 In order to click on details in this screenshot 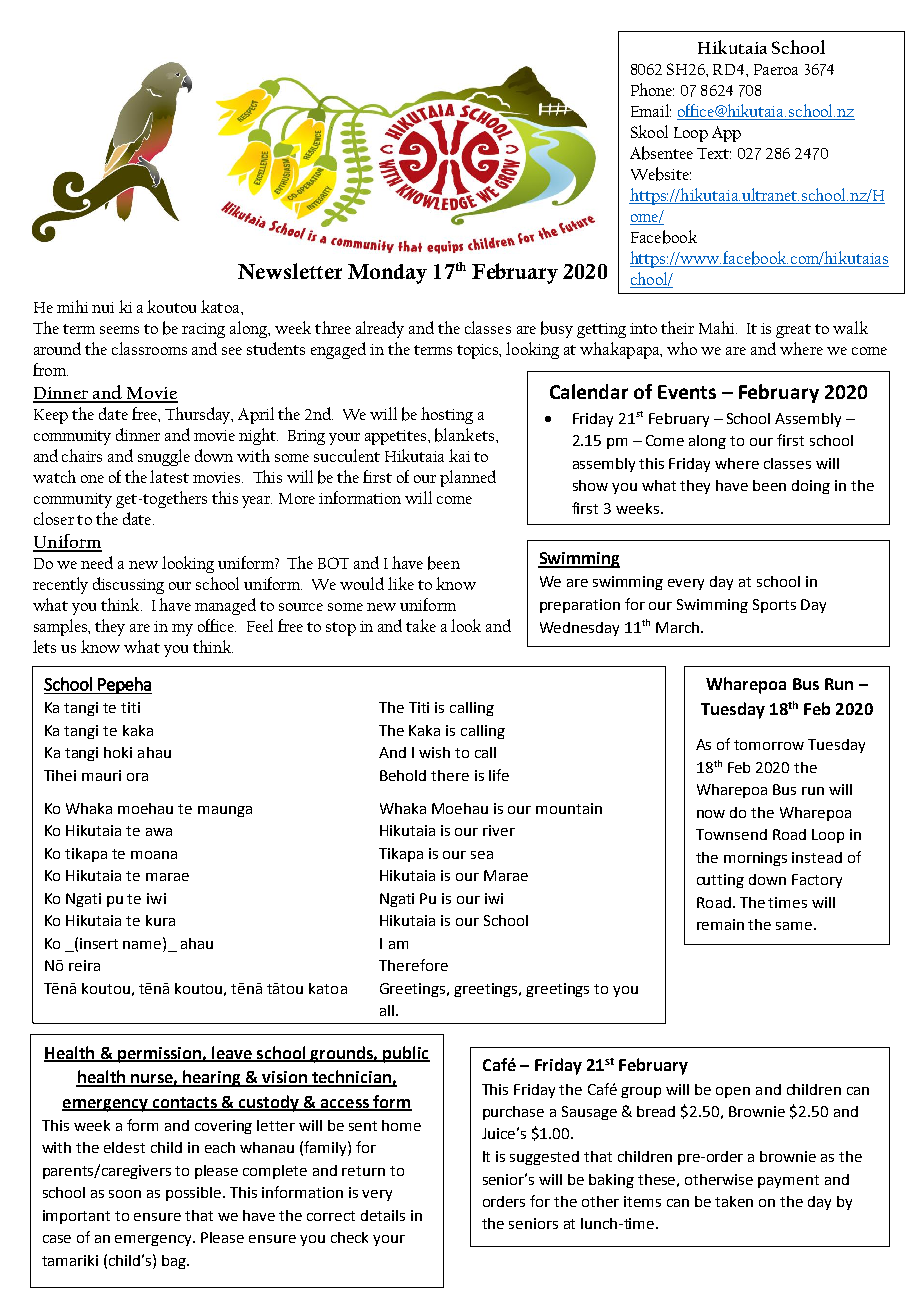, I will do `click(383, 1215)`.
